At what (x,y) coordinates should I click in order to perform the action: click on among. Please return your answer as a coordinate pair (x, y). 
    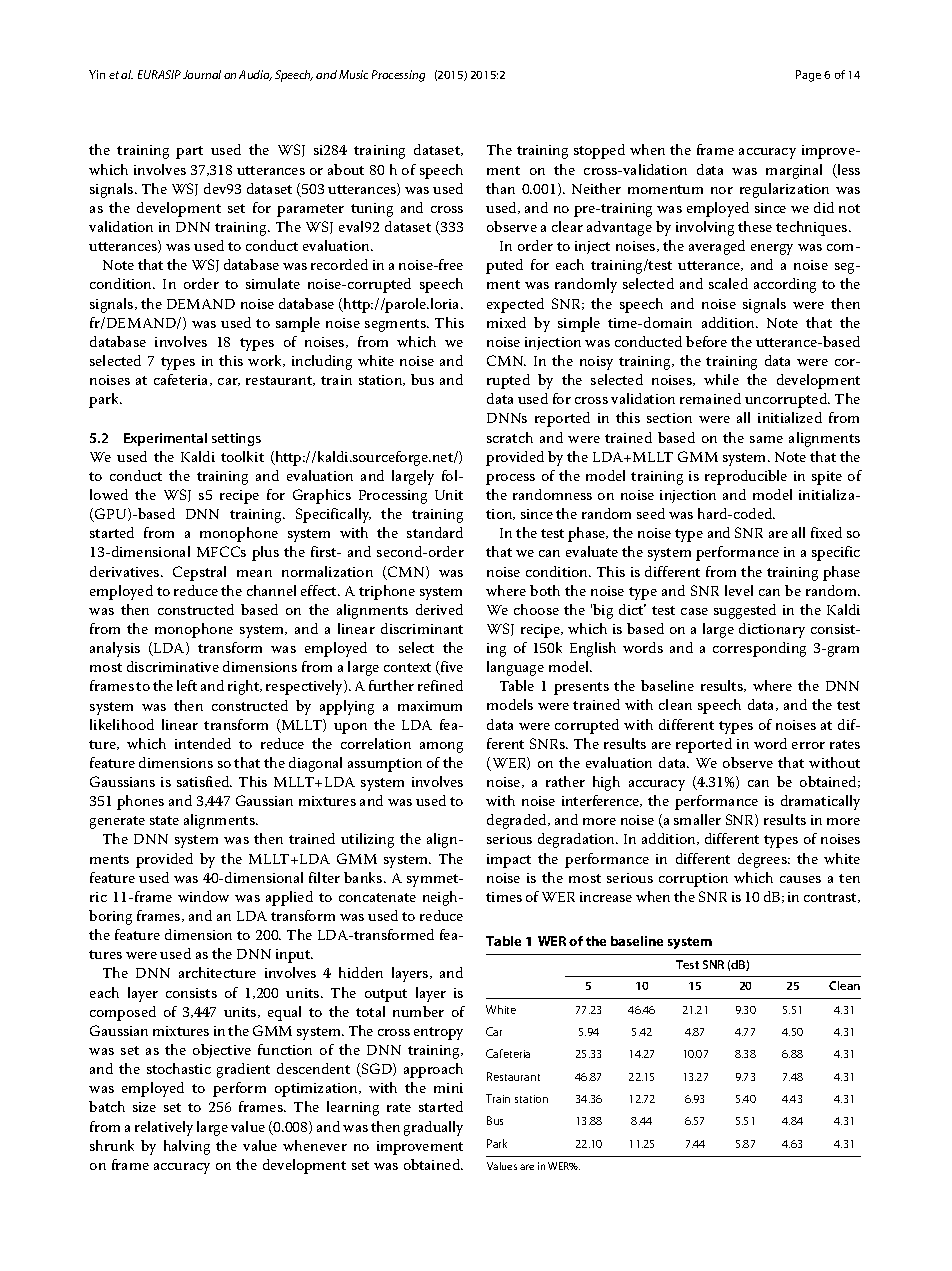
    Looking at the image, I should click on (441, 747).
